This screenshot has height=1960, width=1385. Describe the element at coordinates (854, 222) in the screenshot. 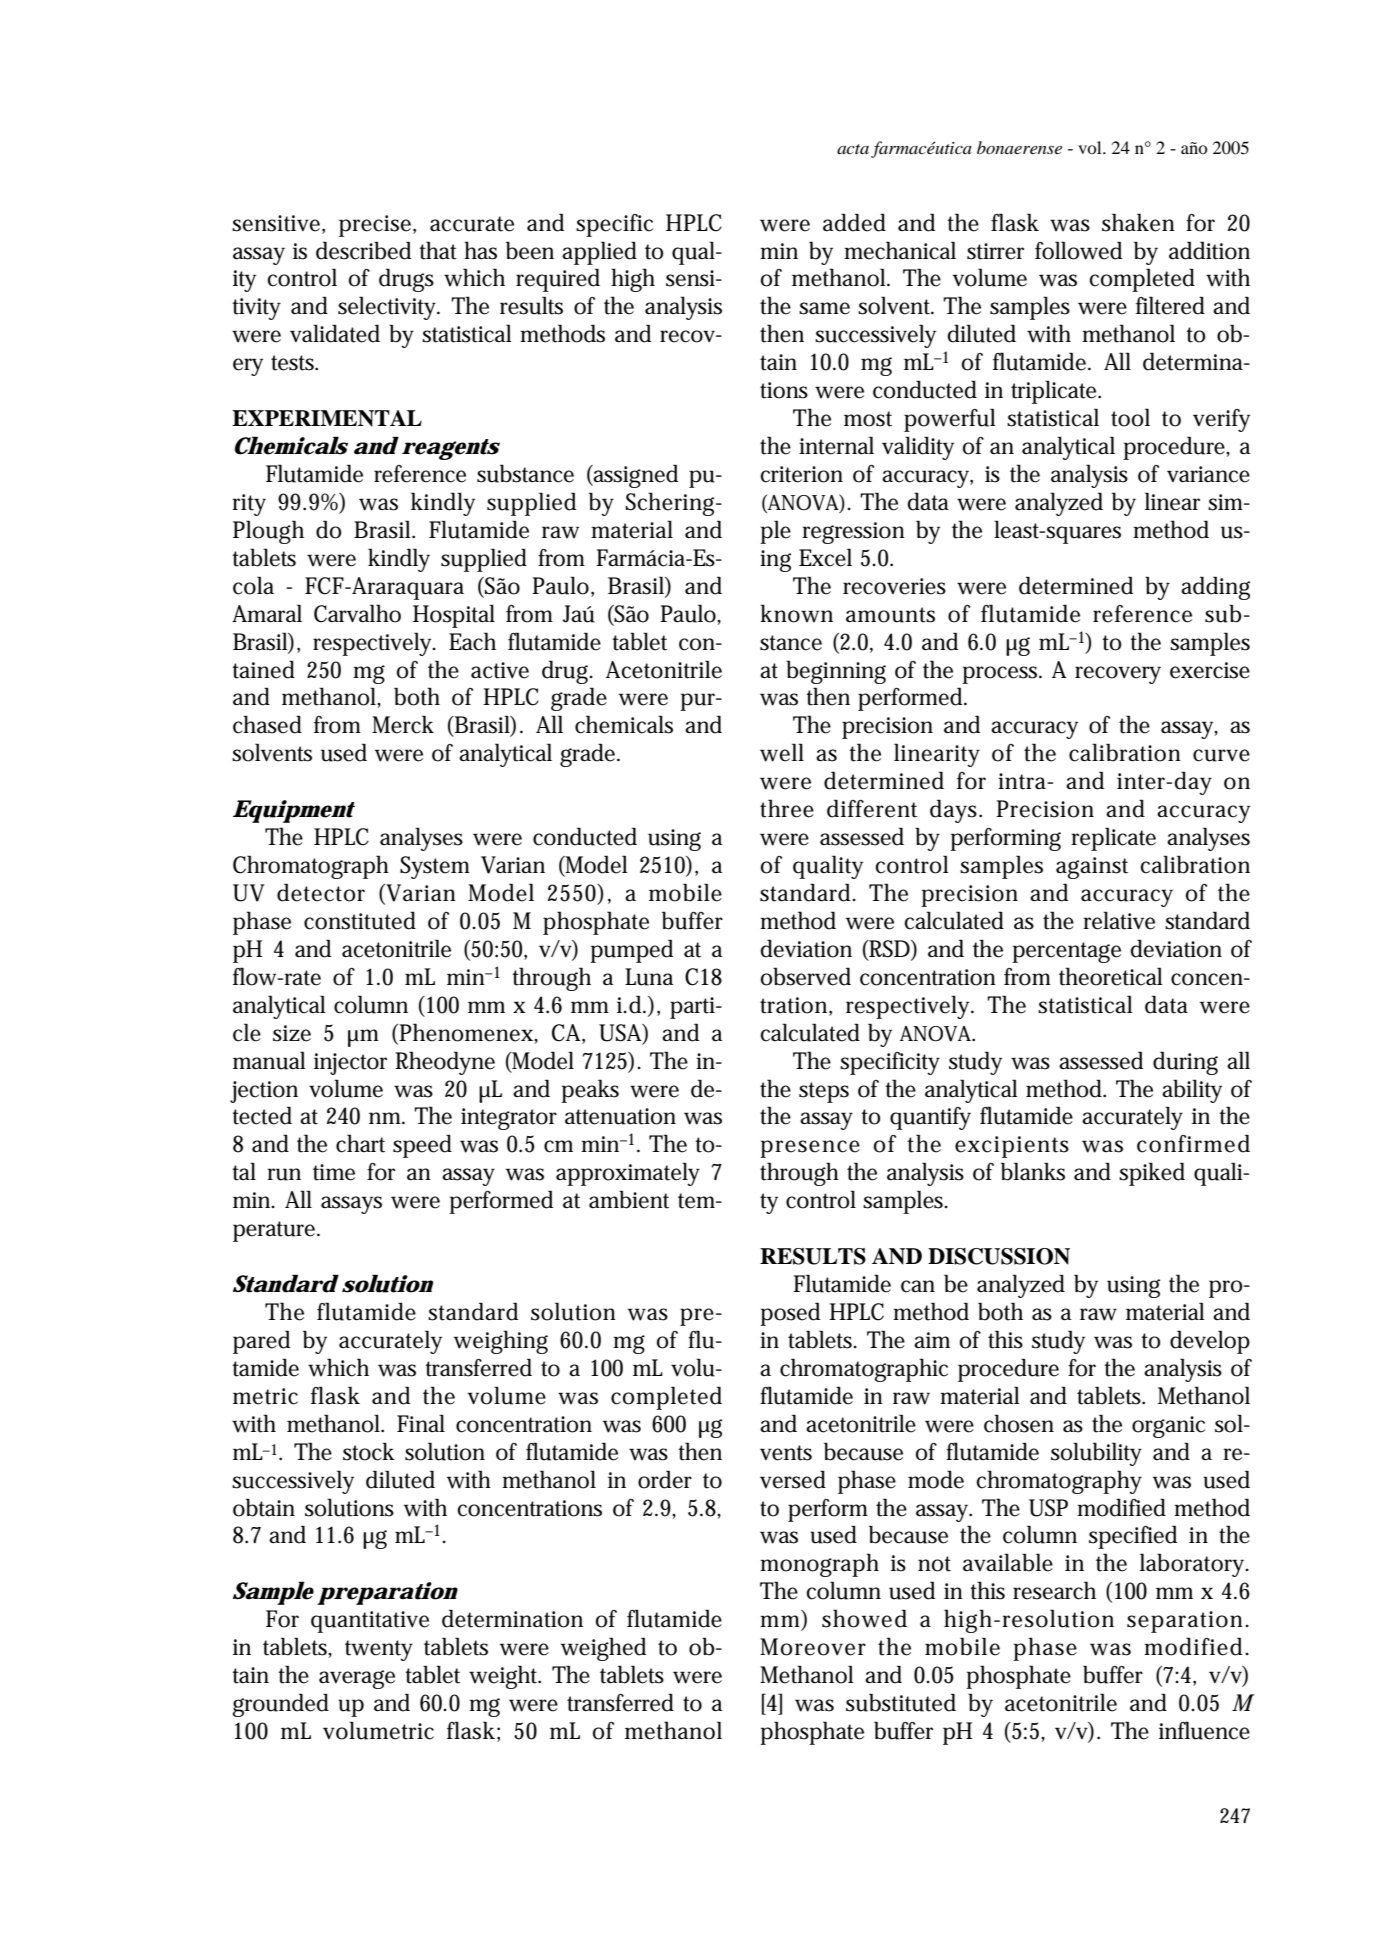

I see `added` at that location.
